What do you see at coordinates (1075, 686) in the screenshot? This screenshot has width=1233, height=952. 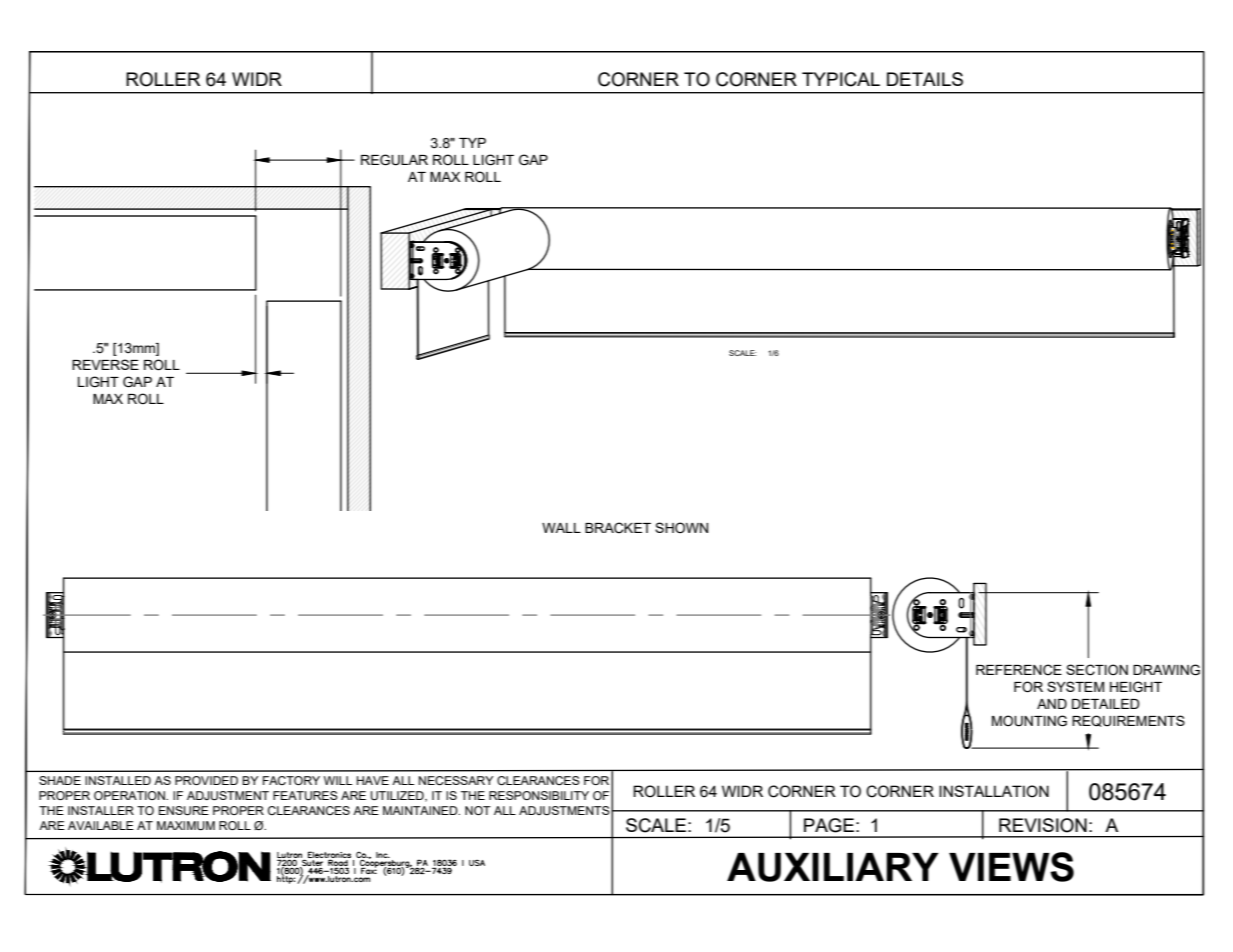 I see `SYSTEM` at bounding box center [1075, 686].
